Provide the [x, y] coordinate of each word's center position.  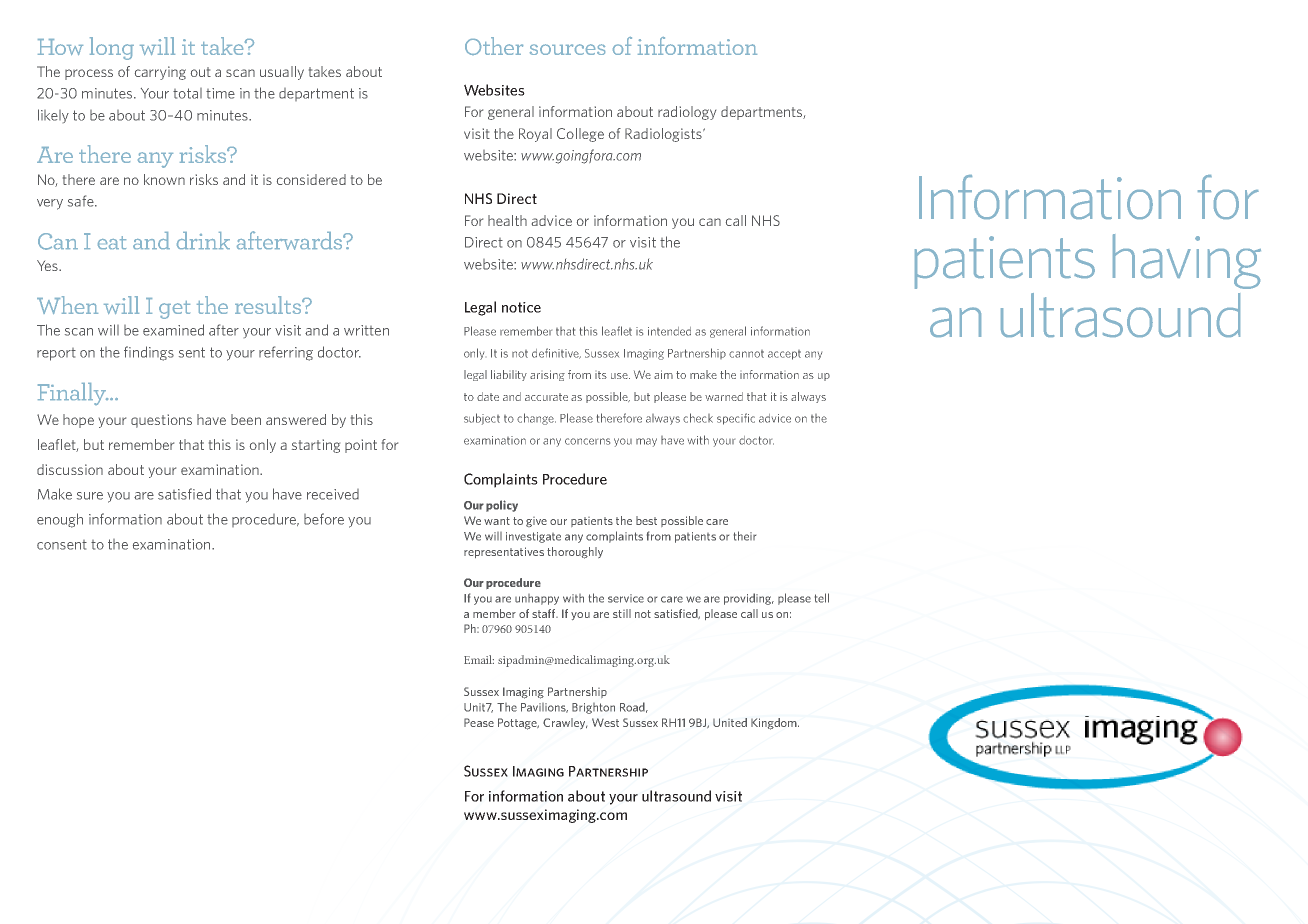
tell [822, 598]
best [646, 520]
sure [90, 496]
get [174, 310]
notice [521, 307]
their [745, 536]
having [1187, 261]
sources [567, 49]
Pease [479, 722]
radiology [687, 113]
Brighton [593, 708]
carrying [160, 73]
